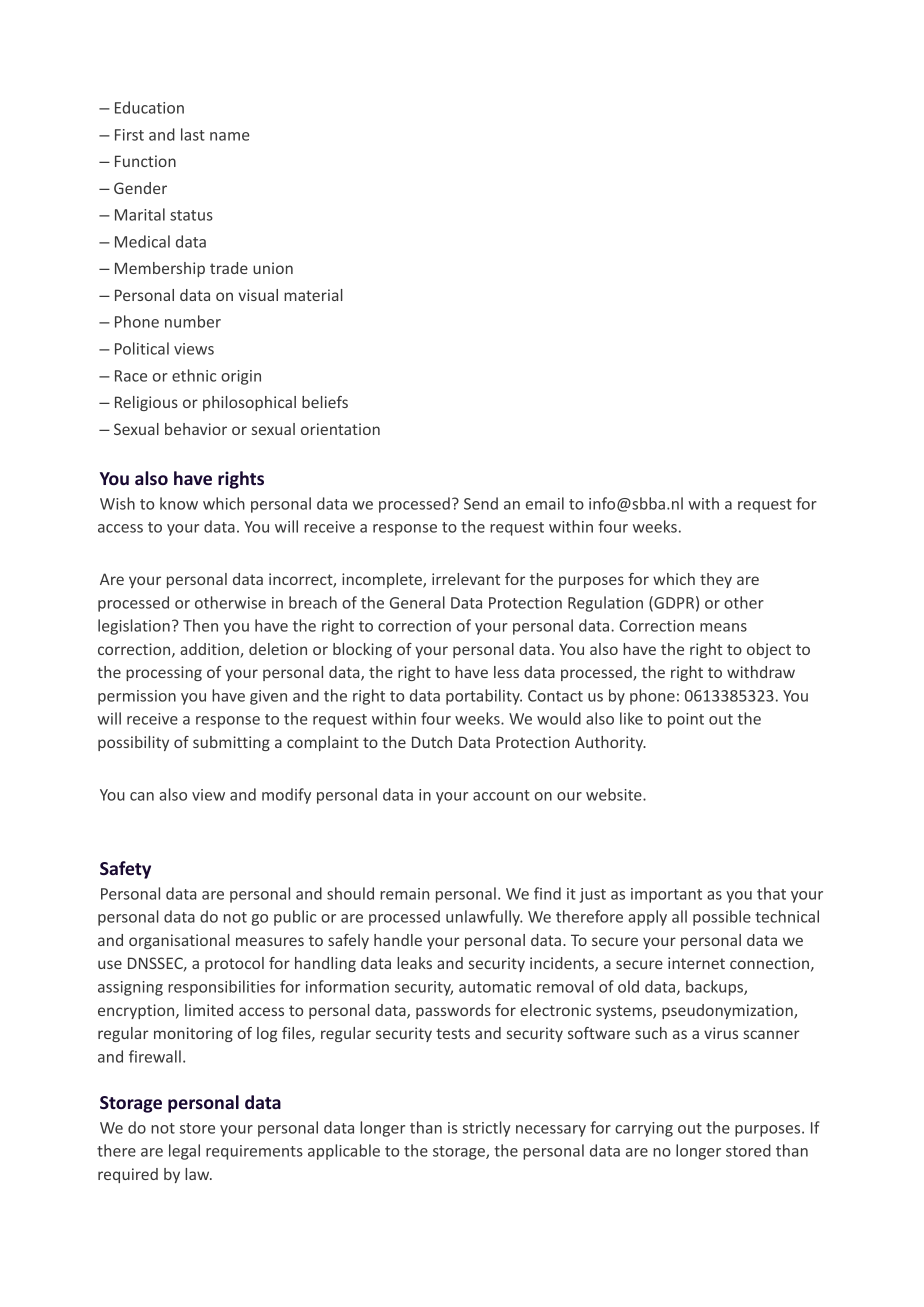  Describe the element at coordinates (230, 136) in the document. I see `name` at that location.
